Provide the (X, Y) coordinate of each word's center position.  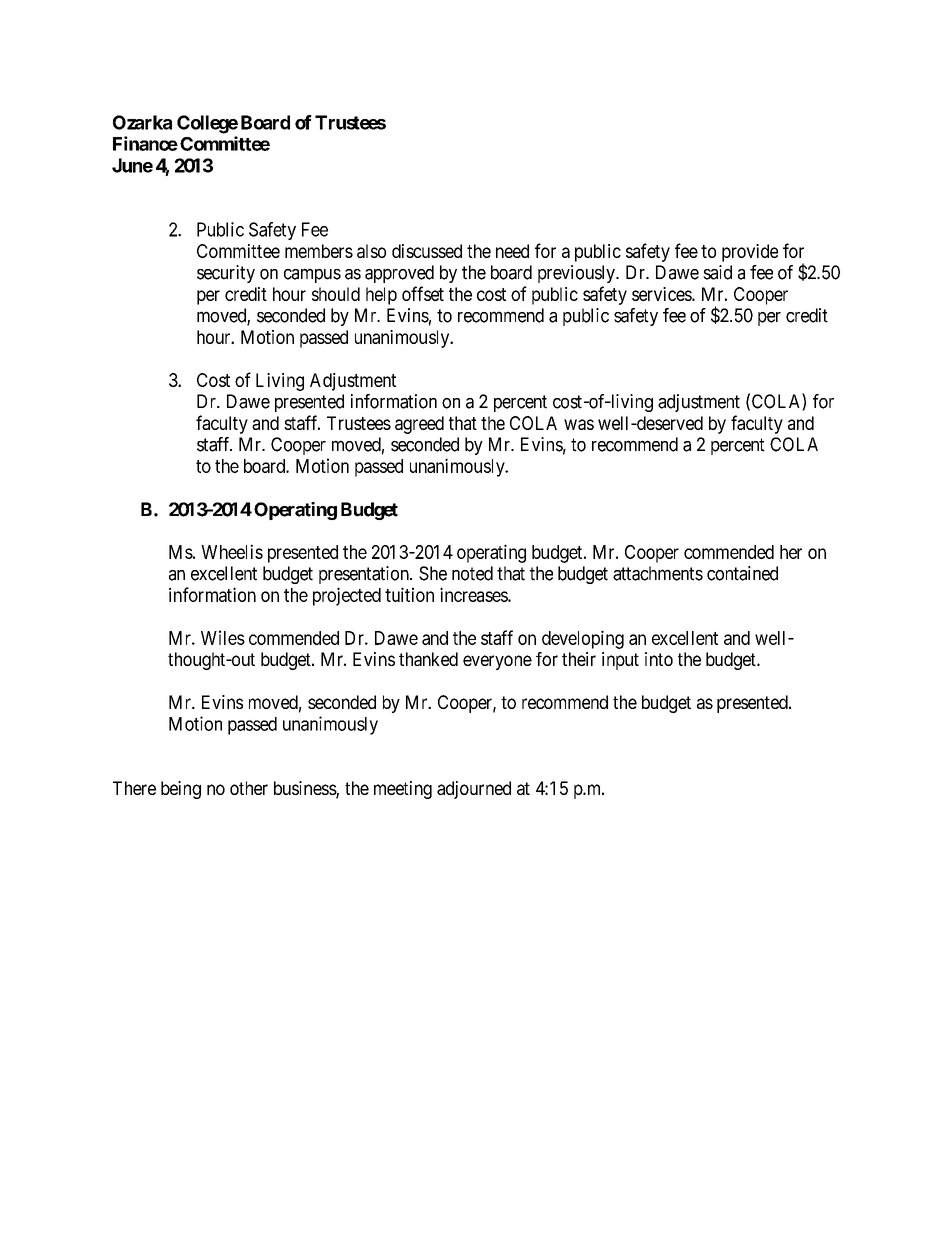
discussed (427, 251)
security (226, 274)
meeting (403, 790)
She (433, 573)
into (659, 659)
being (181, 790)
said (717, 272)
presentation (365, 575)
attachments (658, 573)
